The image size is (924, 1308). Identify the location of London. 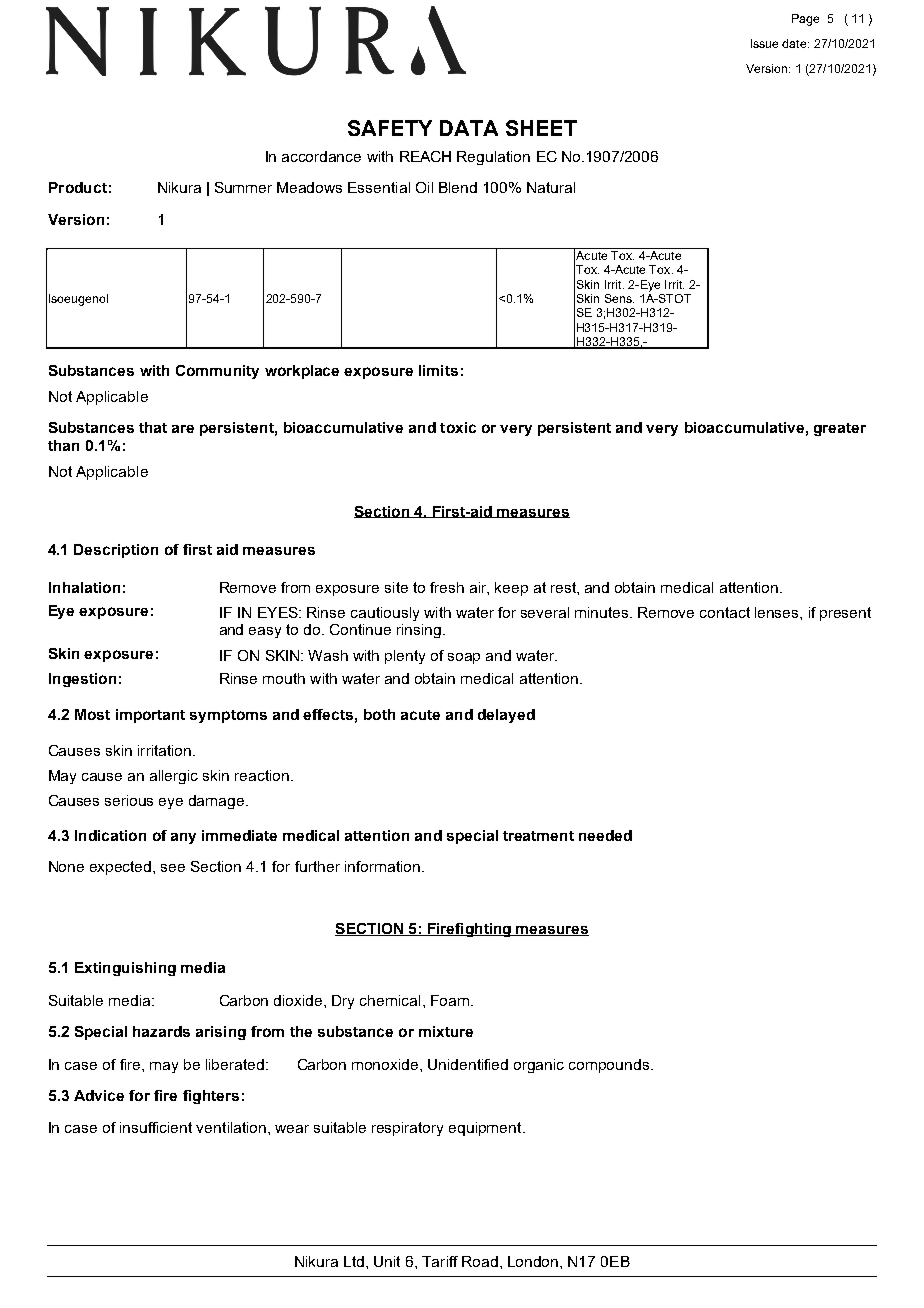
(534, 1261).
